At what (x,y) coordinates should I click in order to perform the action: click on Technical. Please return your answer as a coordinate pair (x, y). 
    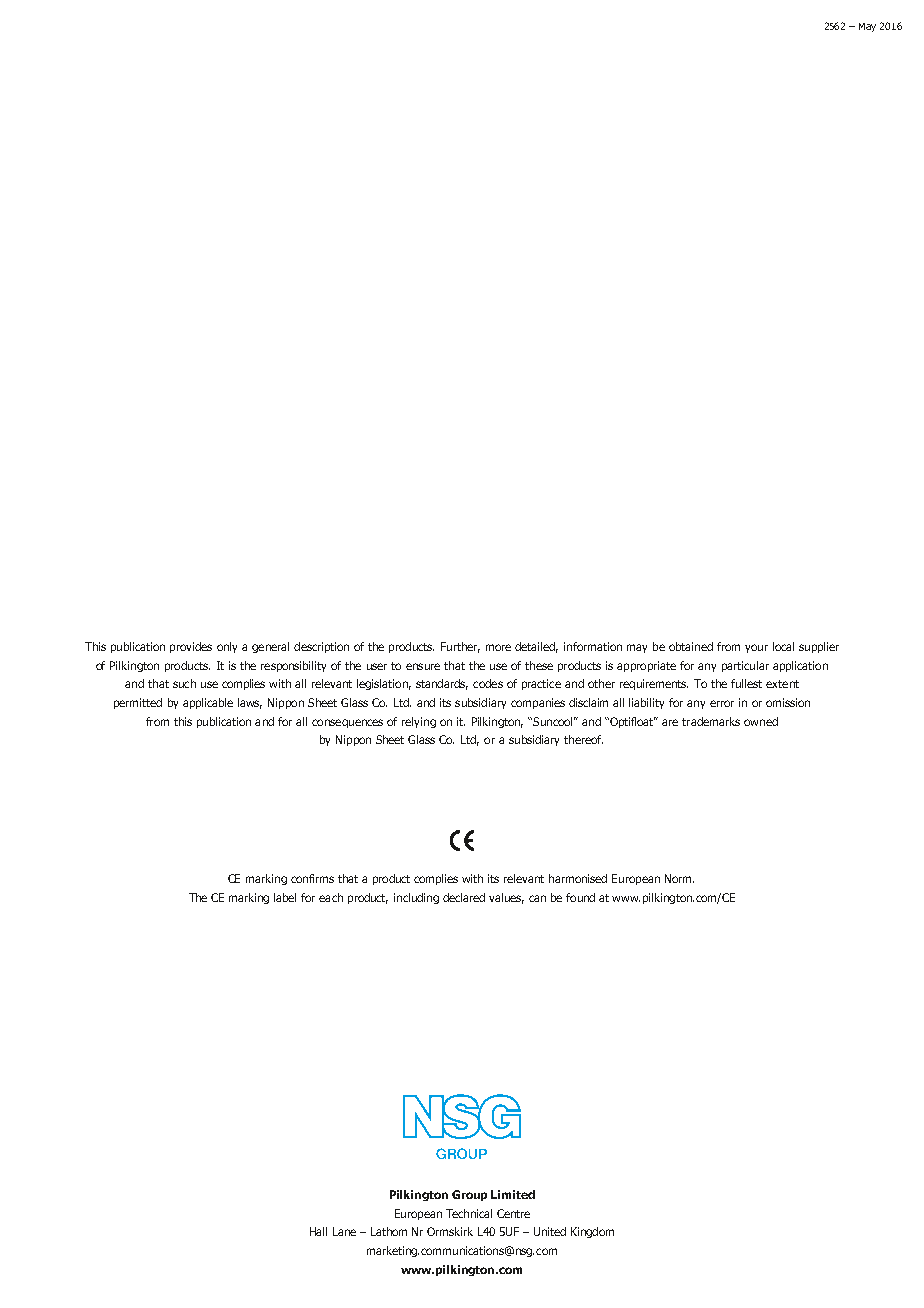
    Looking at the image, I should click on (469, 1213).
